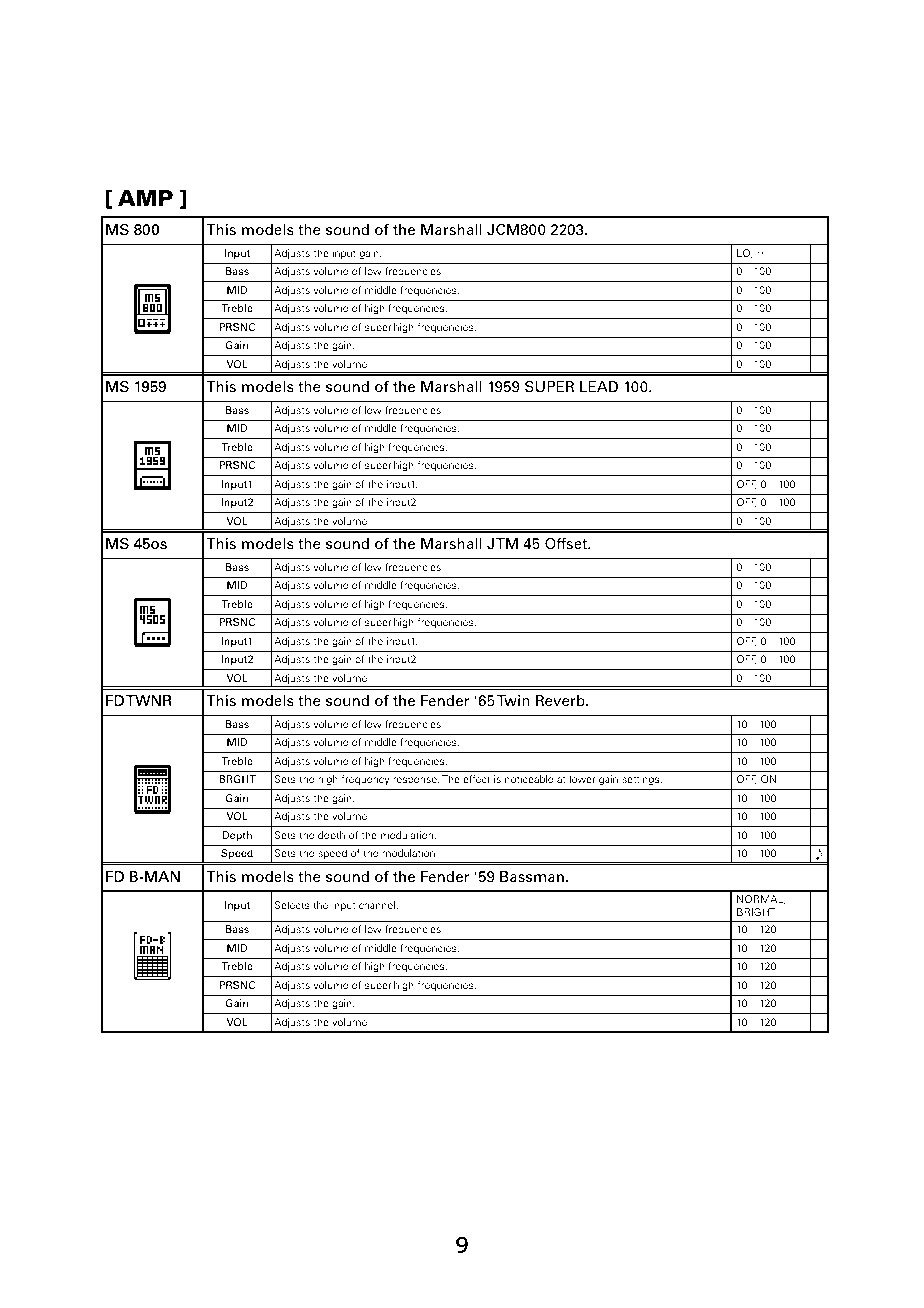  I want to click on AMP, so click(145, 198).
